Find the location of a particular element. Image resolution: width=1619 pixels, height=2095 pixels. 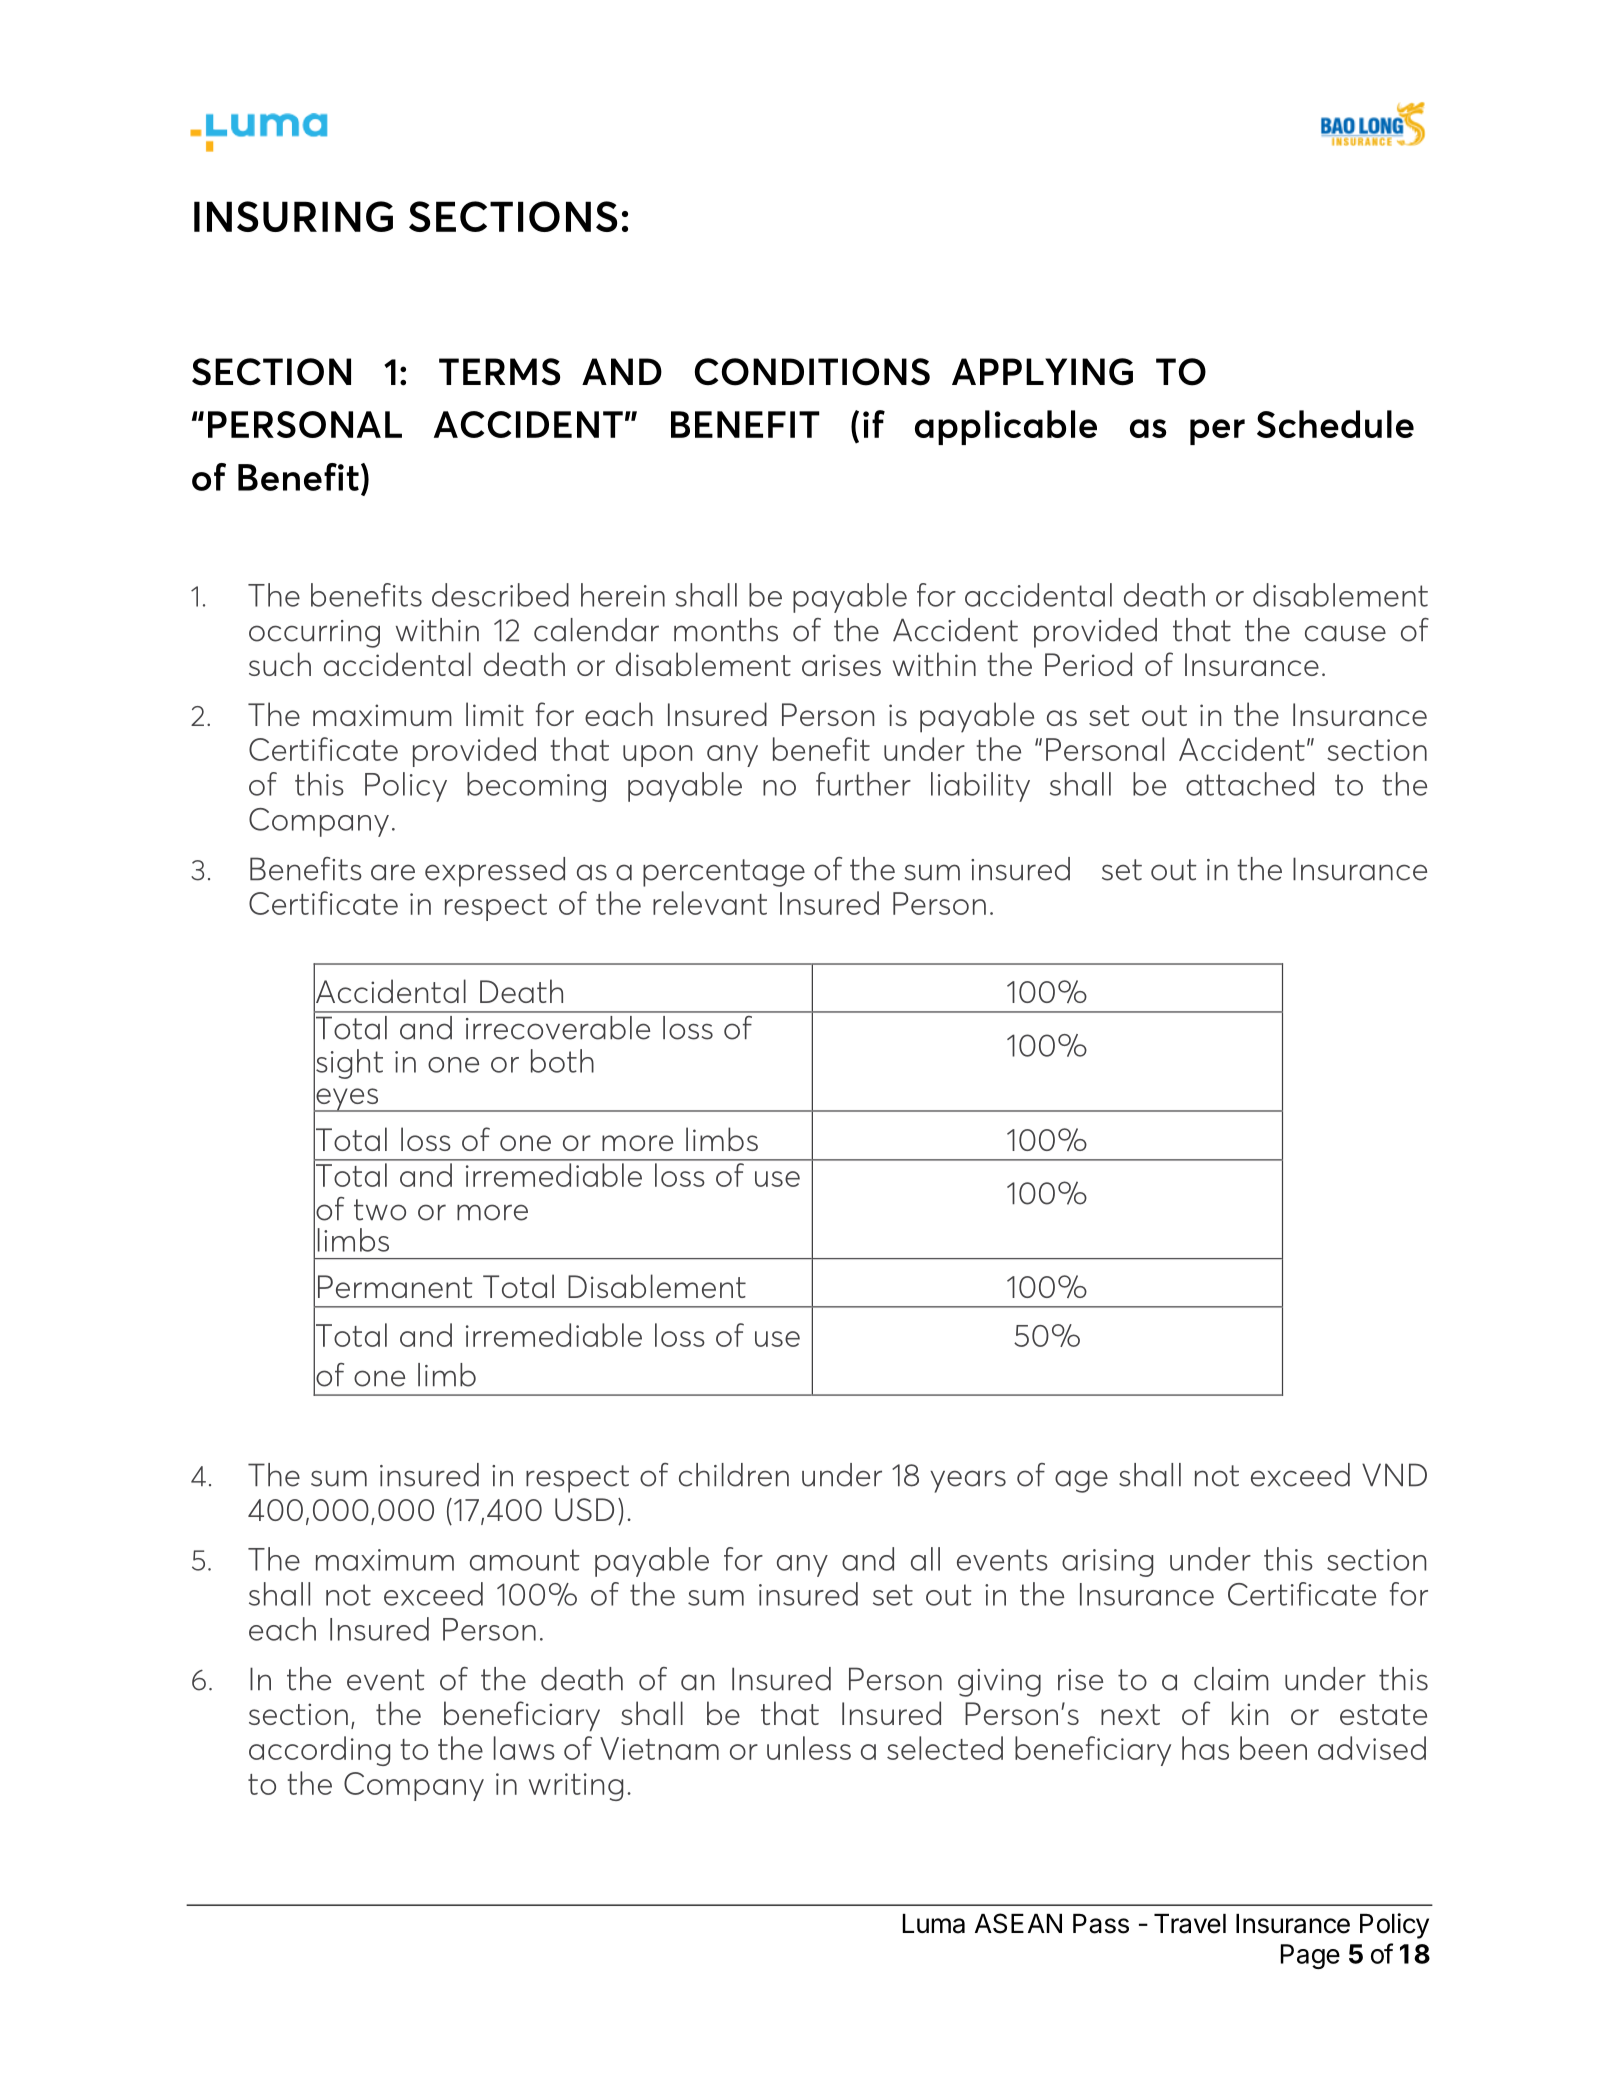

both is located at coordinates (562, 1061).
